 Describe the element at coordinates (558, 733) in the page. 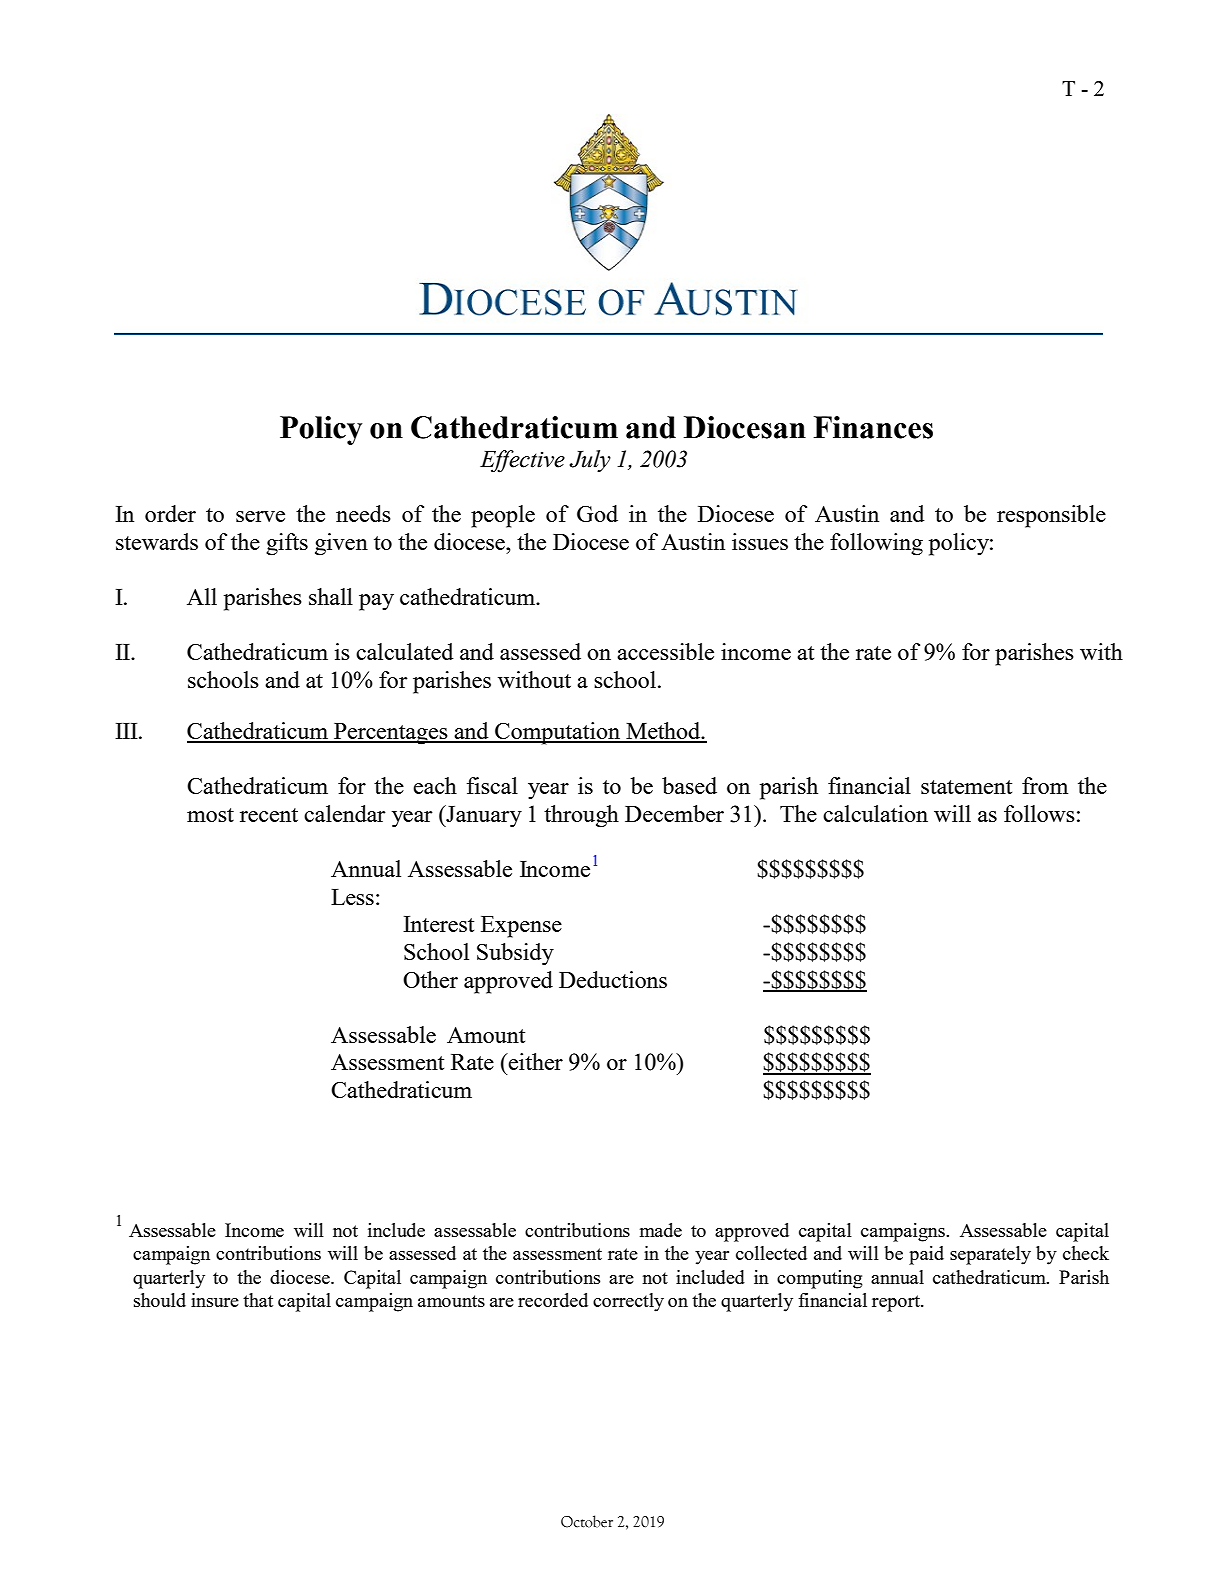

I see `Computation` at that location.
